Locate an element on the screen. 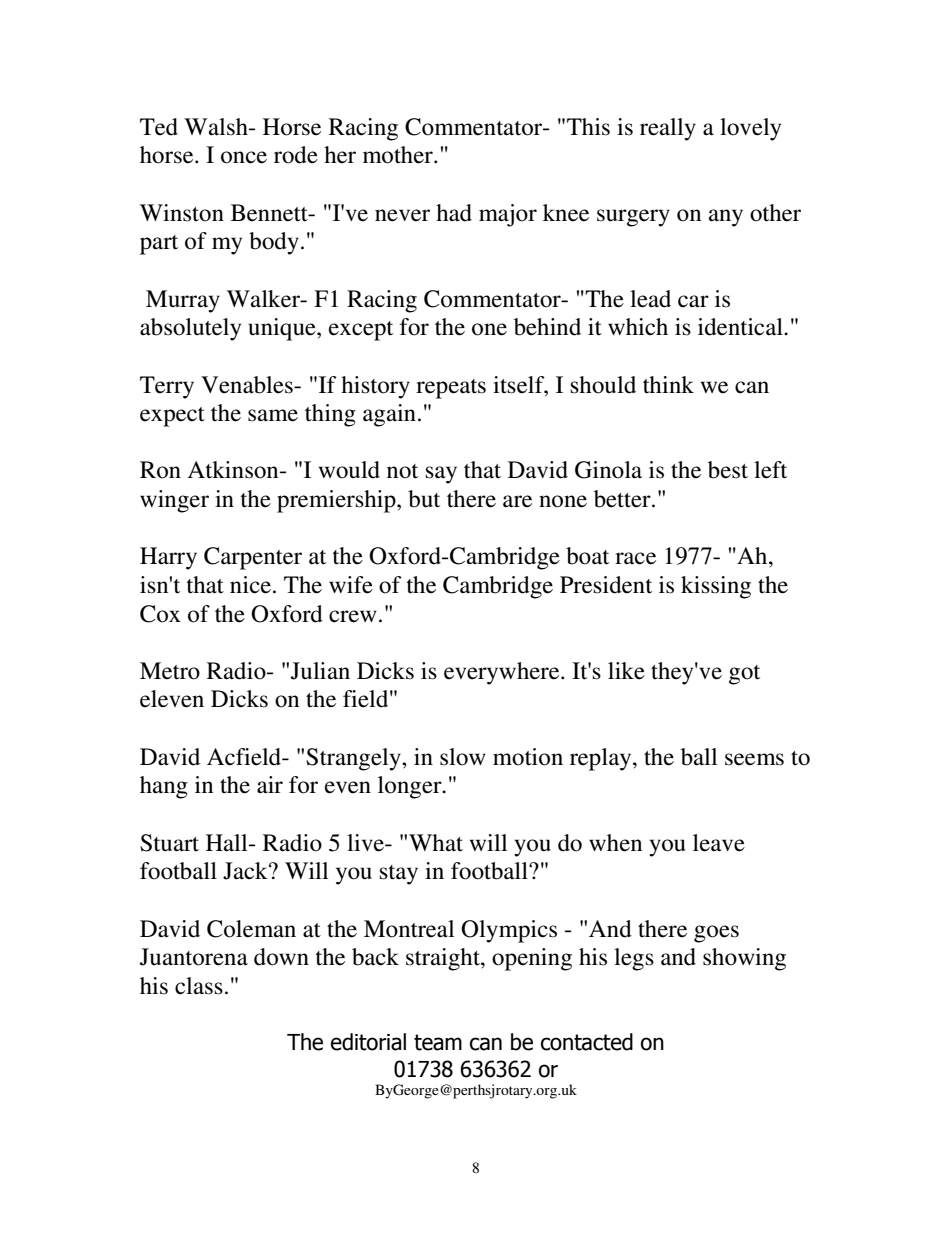 The width and height of the screenshot is (952, 1233). had is located at coordinates (454, 213).
